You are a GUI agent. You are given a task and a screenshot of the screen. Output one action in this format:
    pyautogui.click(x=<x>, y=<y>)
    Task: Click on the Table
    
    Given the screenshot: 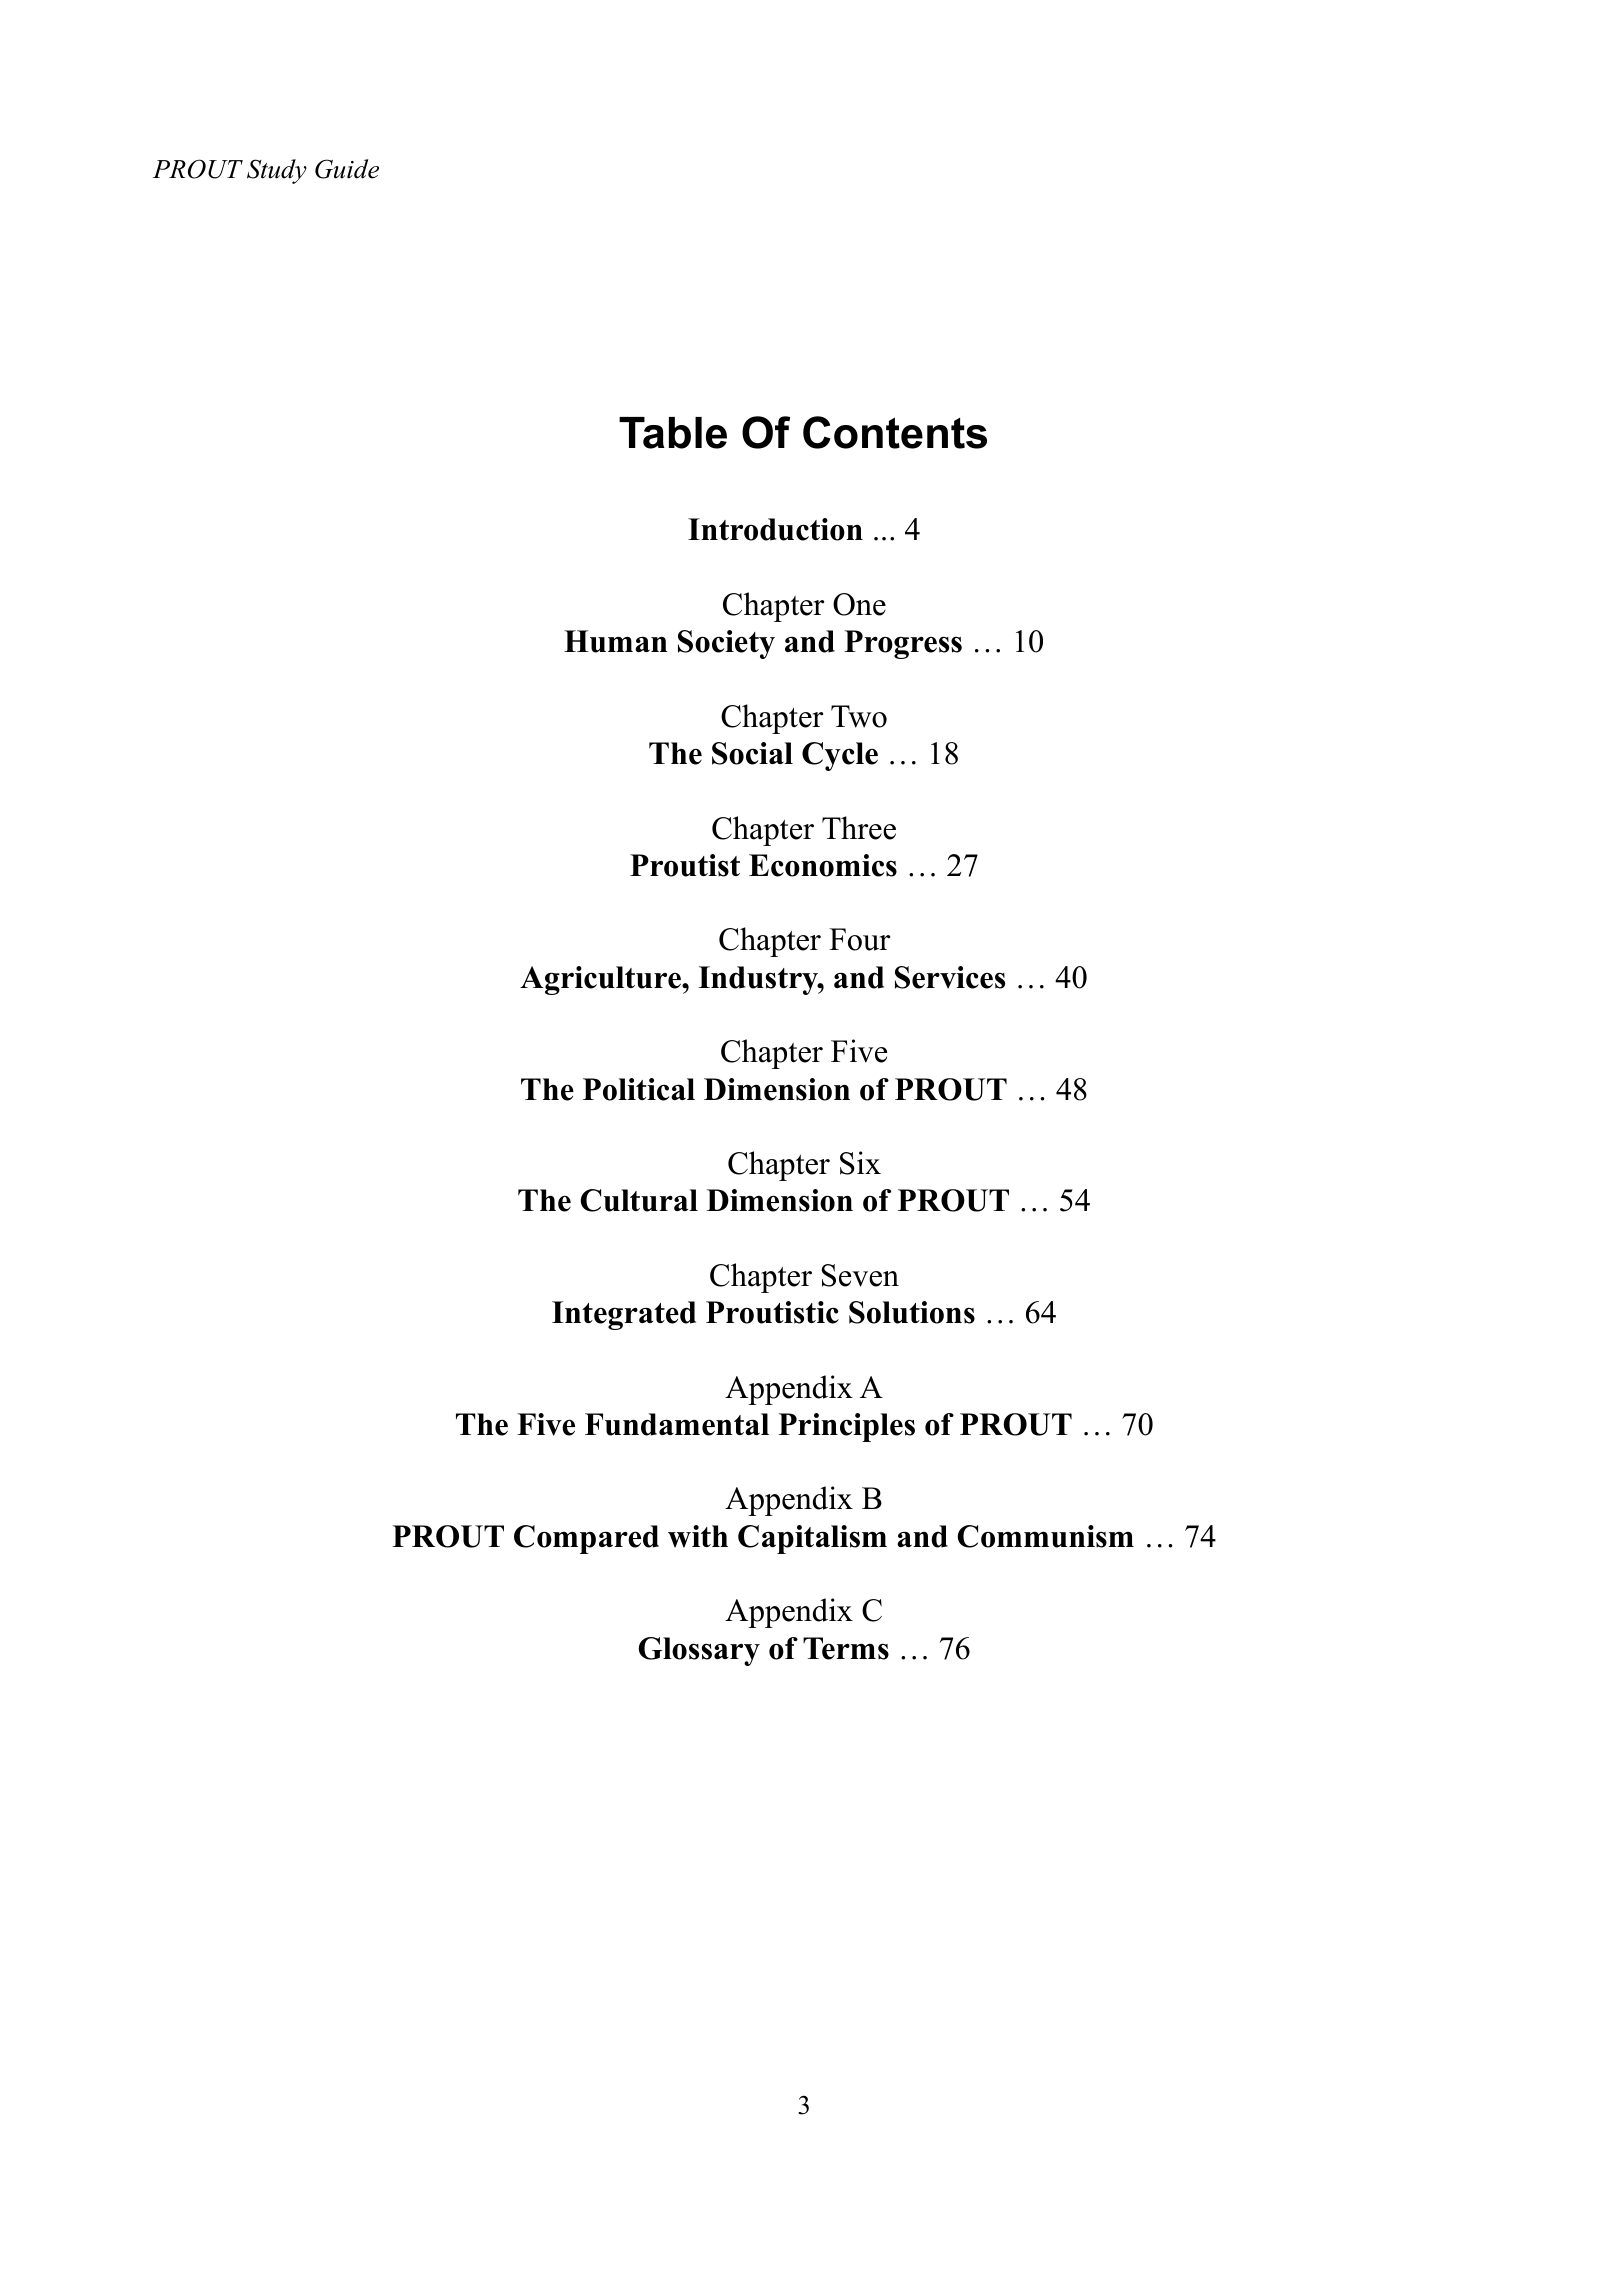 What is the action you would take?
    pyautogui.click(x=673, y=433)
